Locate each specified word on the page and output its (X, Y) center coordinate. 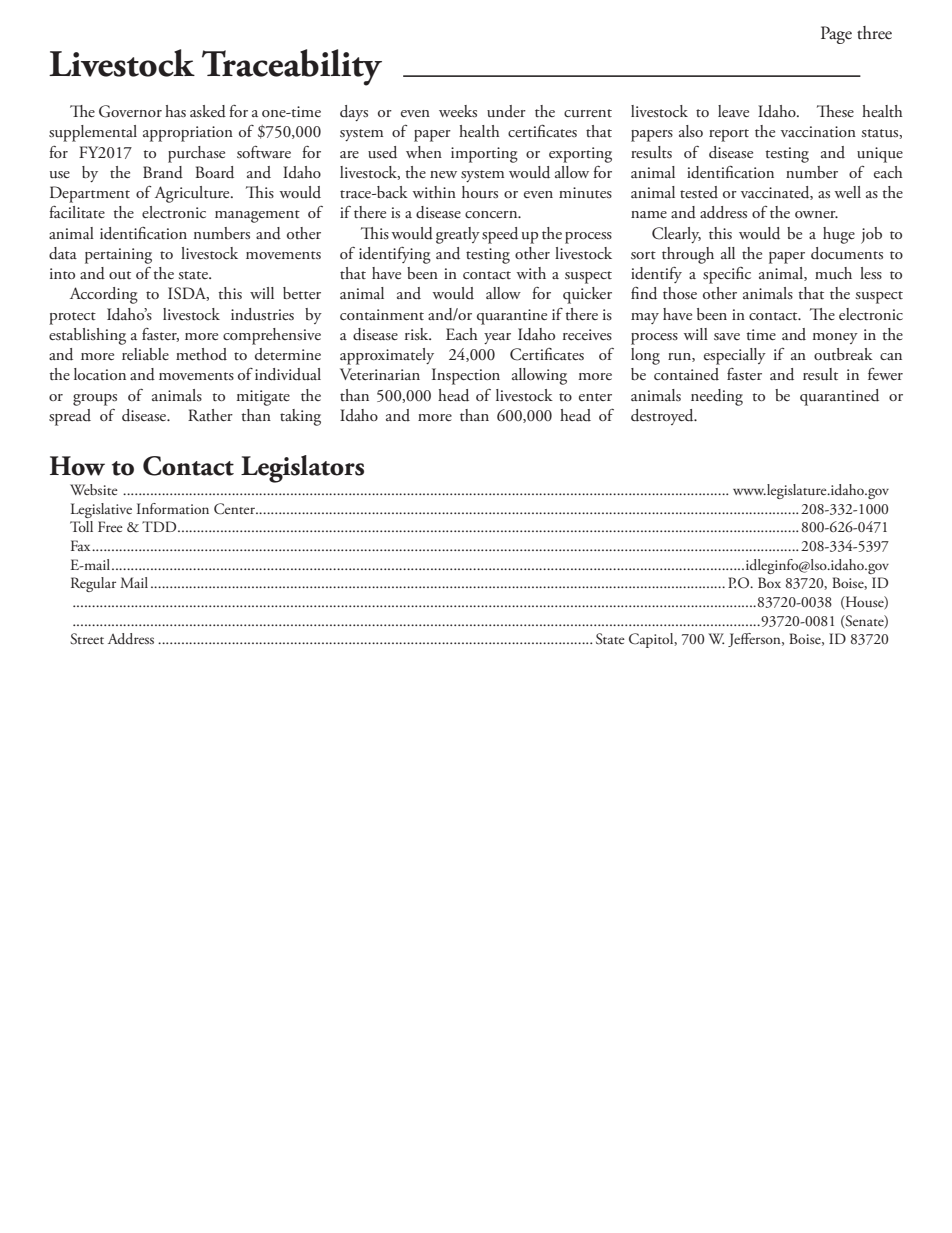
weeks (458, 111)
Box (769, 582)
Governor (130, 111)
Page (836, 35)
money (835, 338)
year (497, 338)
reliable (145, 354)
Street (87, 639)
